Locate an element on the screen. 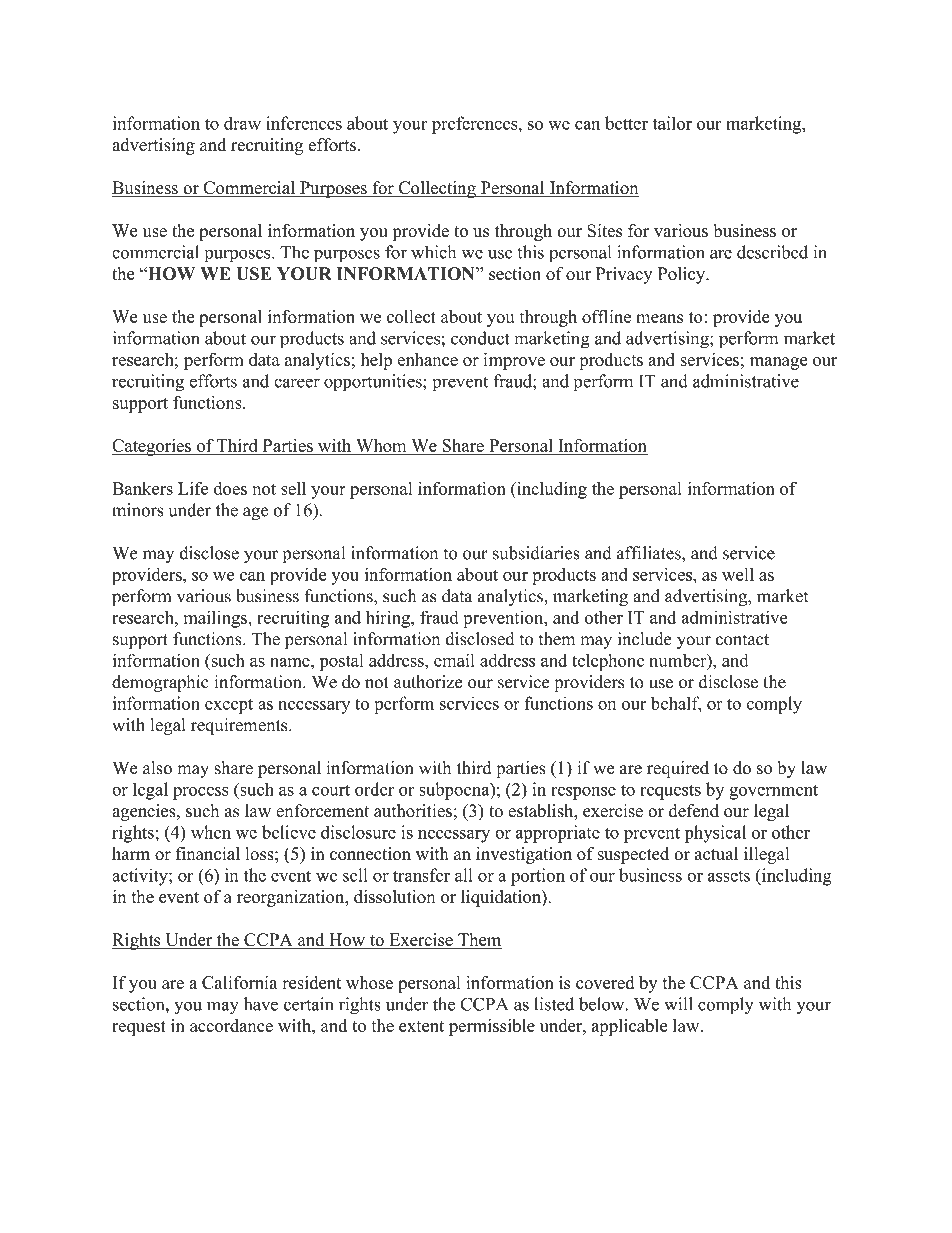 This screenshot has height=1233, width=952. career is located at coordinates (297, 383).
